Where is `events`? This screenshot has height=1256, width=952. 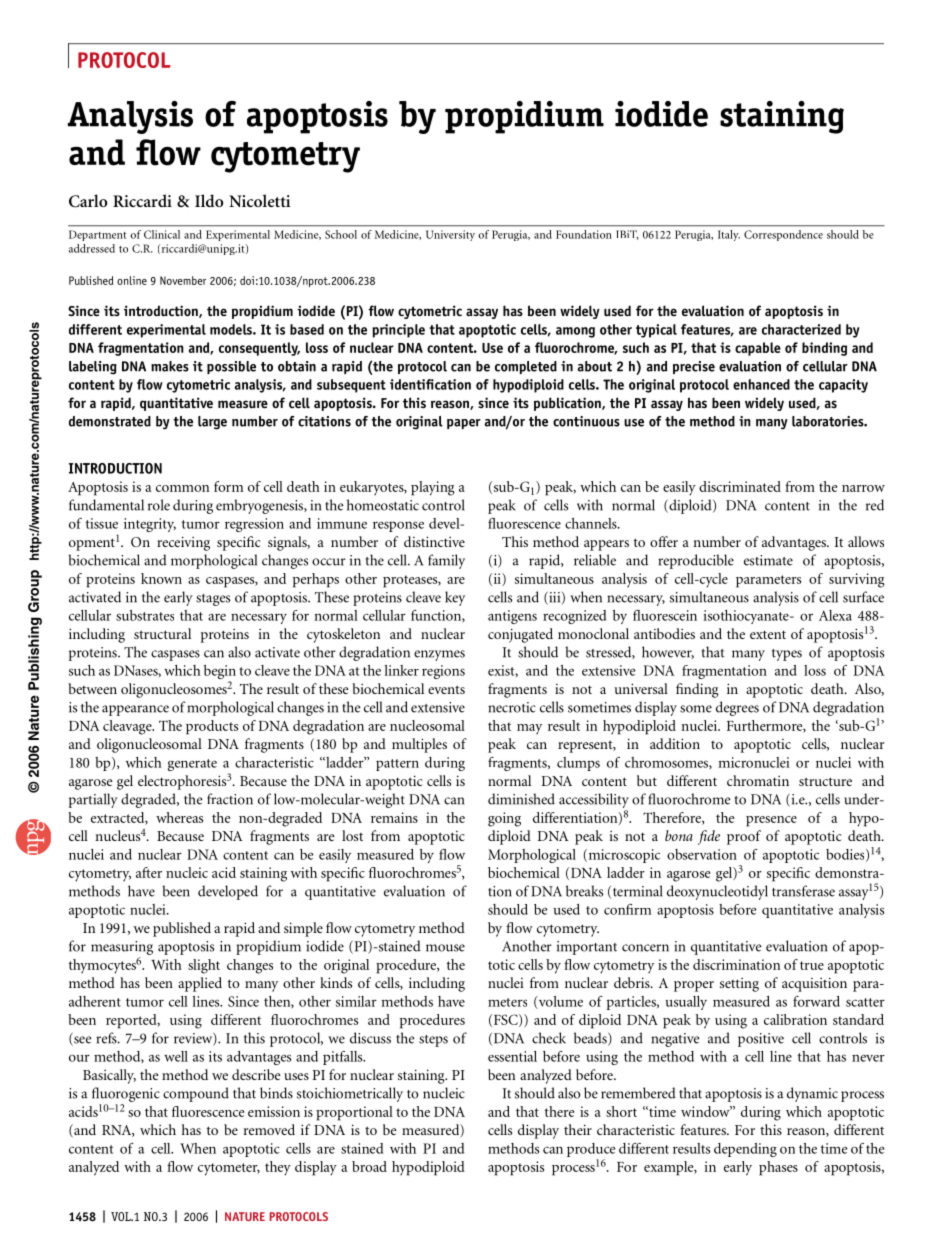 events is located at coordinates (446, 689).
